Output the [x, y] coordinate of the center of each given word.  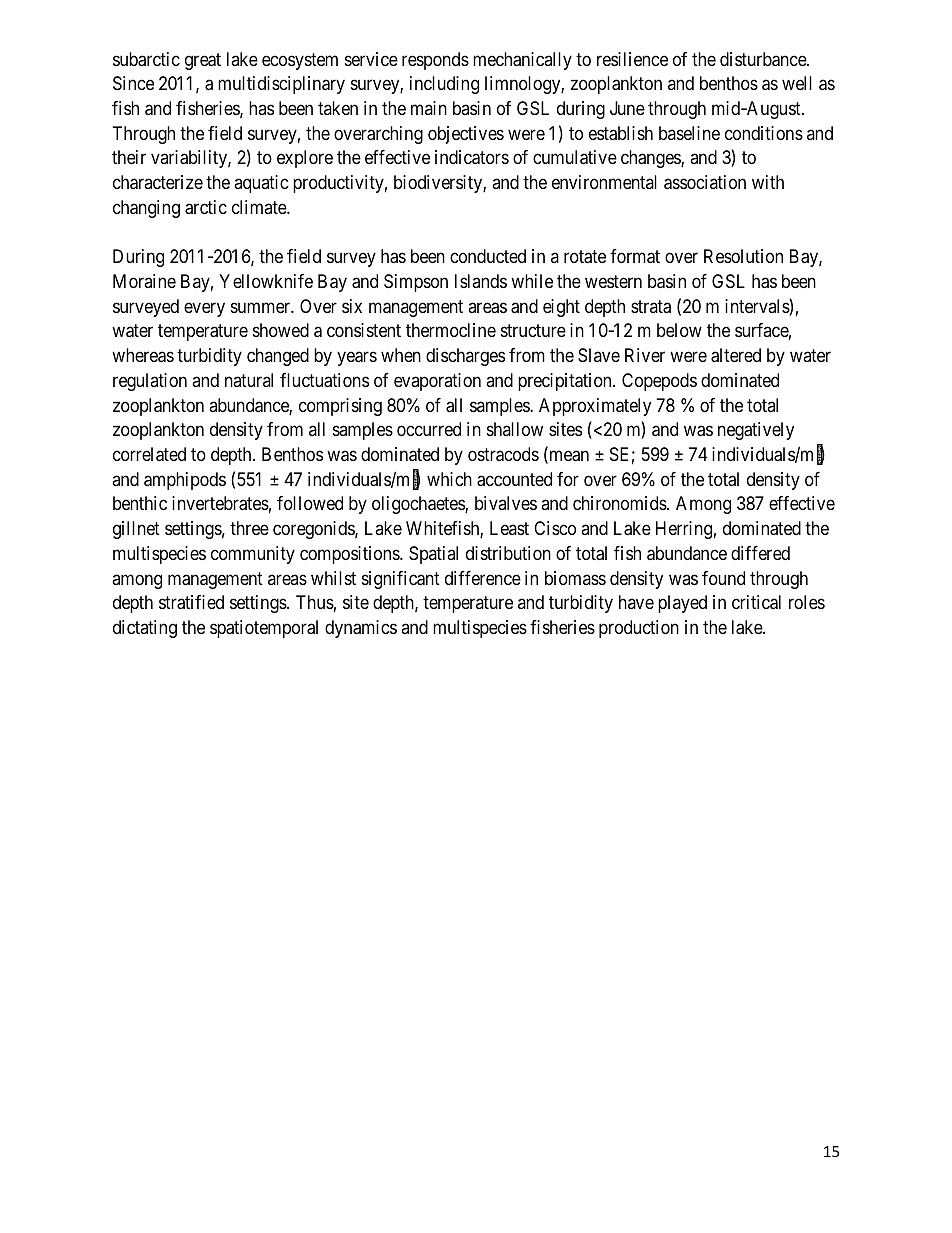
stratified [191, 602]
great [203, 61]
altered [736, 355]
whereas [143, 355]
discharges [465, 357]
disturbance [764, 59]
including [444, 85]
